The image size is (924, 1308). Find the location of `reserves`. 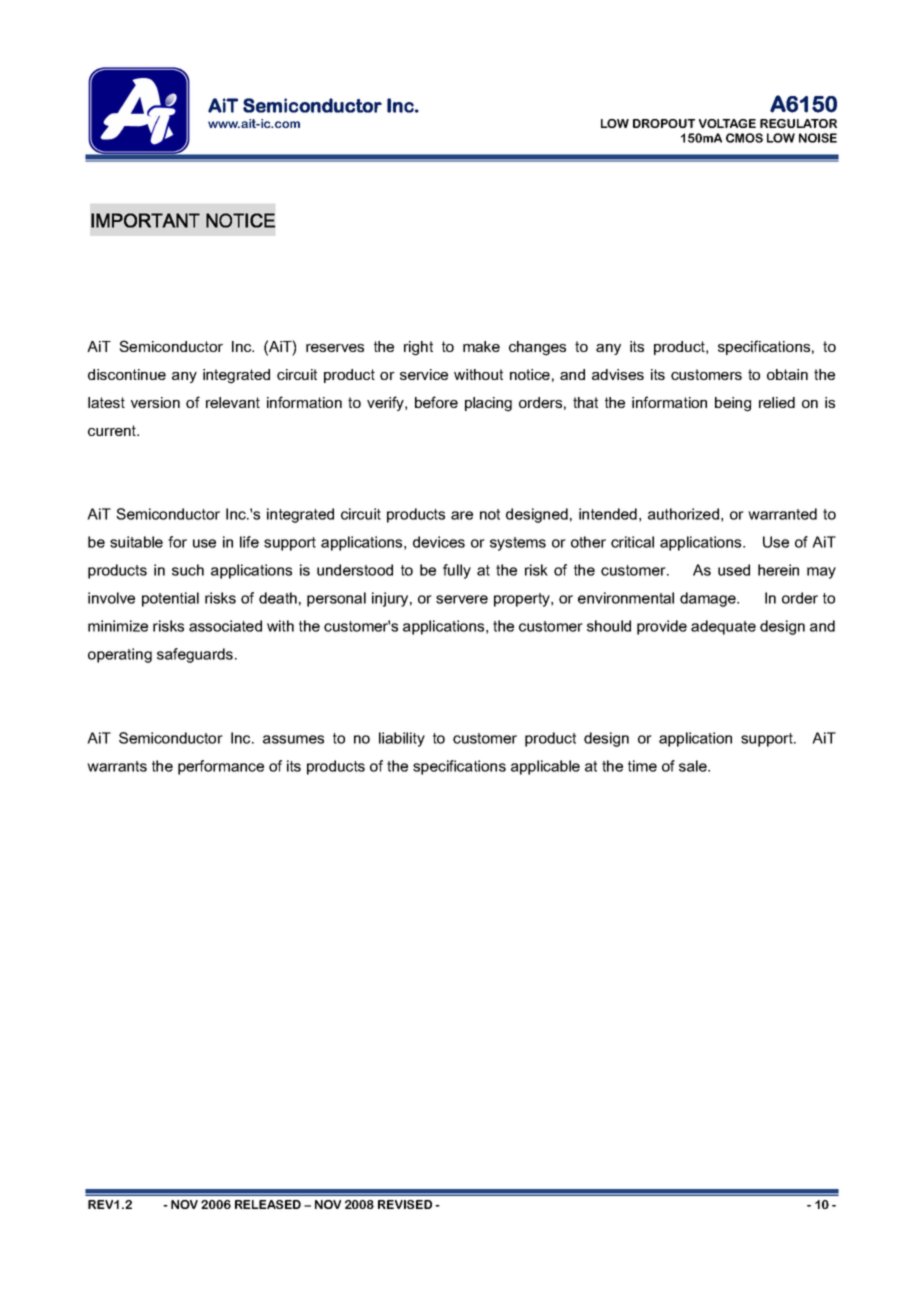

reserves is located at coordinates (335, 348).
